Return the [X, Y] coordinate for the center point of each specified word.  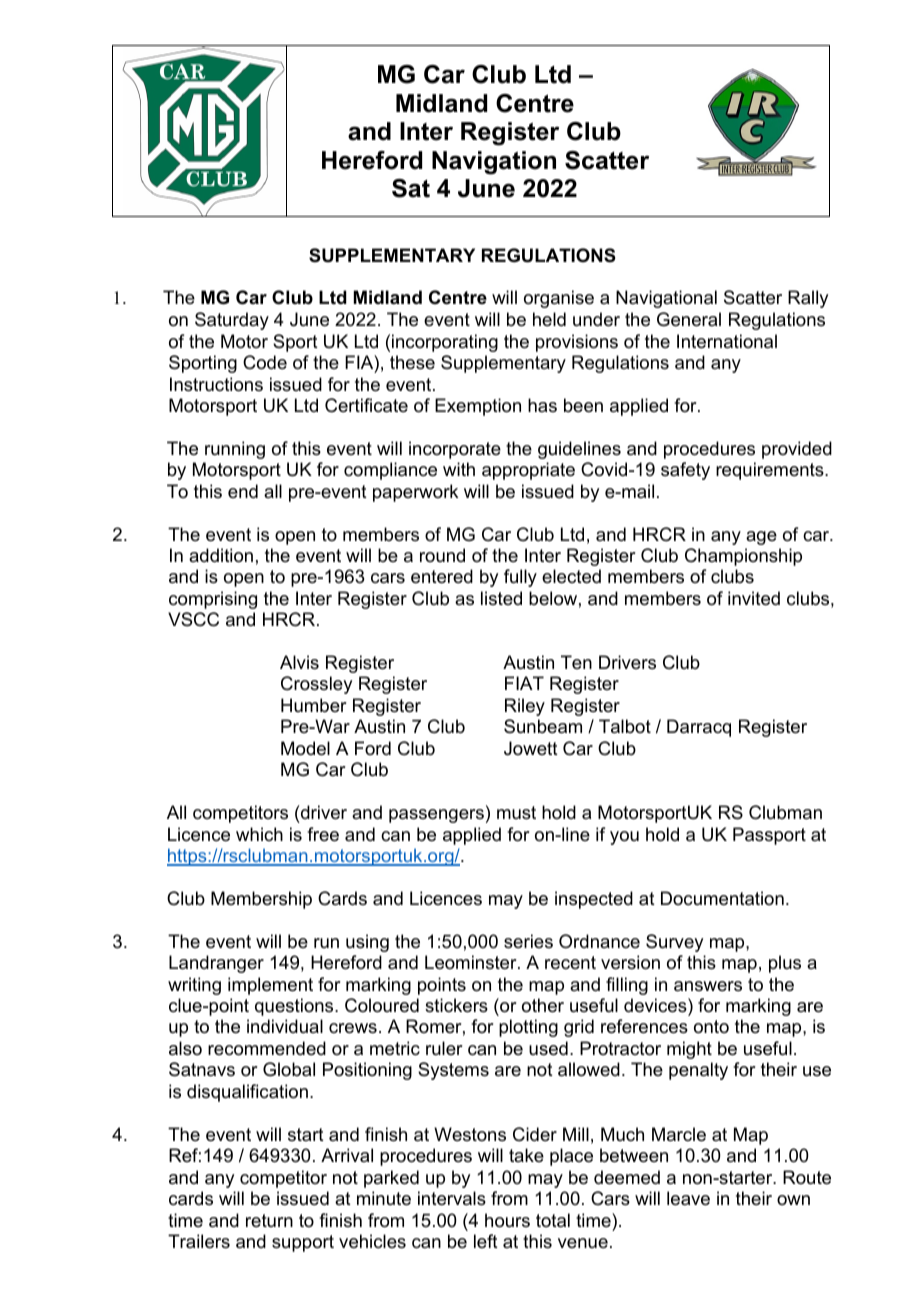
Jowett [531, 748]
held [549, 319]
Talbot [625, 726]
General [689, 319]
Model [305, 748]
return [269, 1220]
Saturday [232, 321]
